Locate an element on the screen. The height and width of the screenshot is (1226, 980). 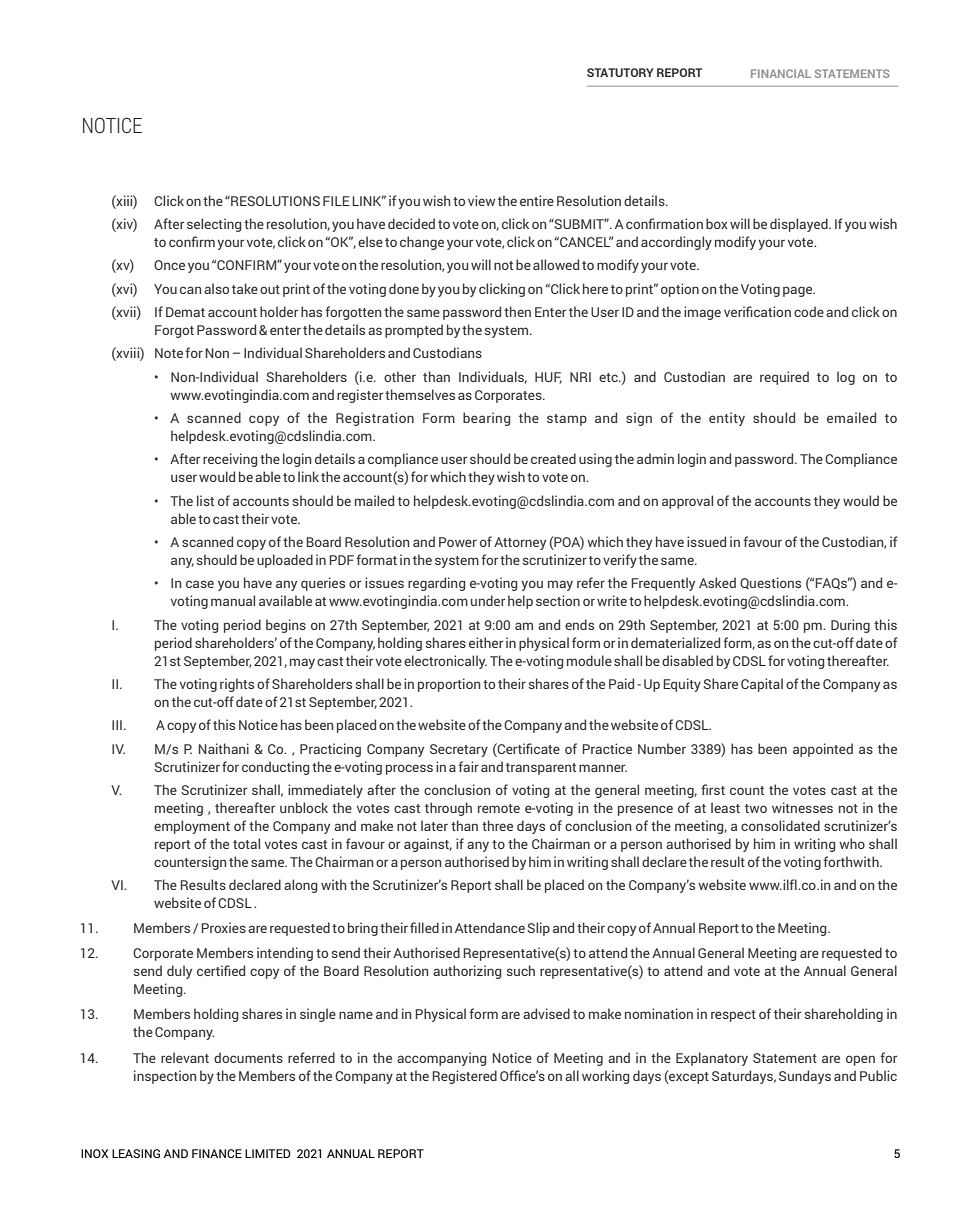
FINANCIAL is located at coordinates (781, 73).
